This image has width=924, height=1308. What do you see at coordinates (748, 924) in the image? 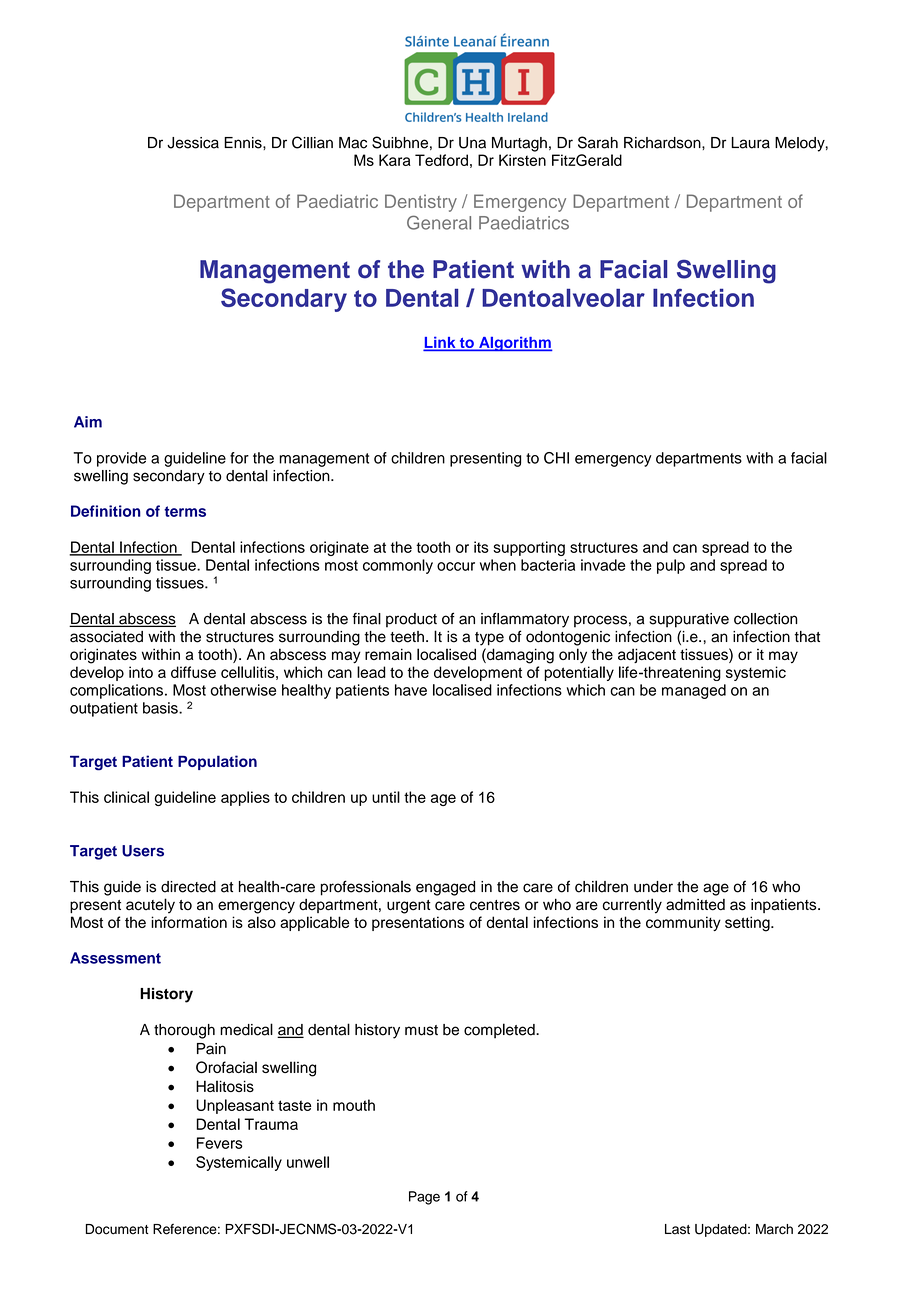
I see `setting` at bounding box center [748, 924].
